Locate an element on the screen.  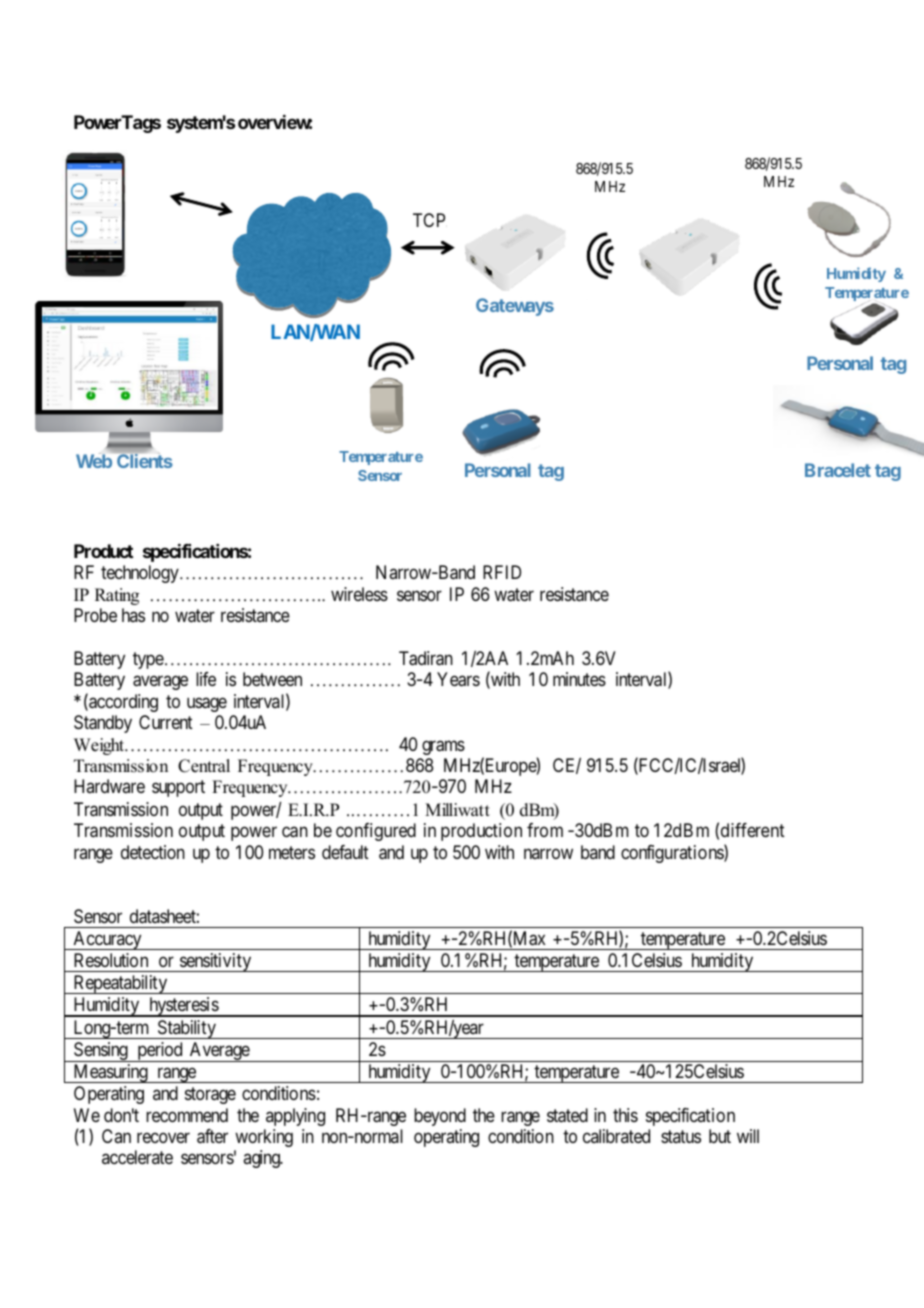
detection is located at coordinates (153, 852).
